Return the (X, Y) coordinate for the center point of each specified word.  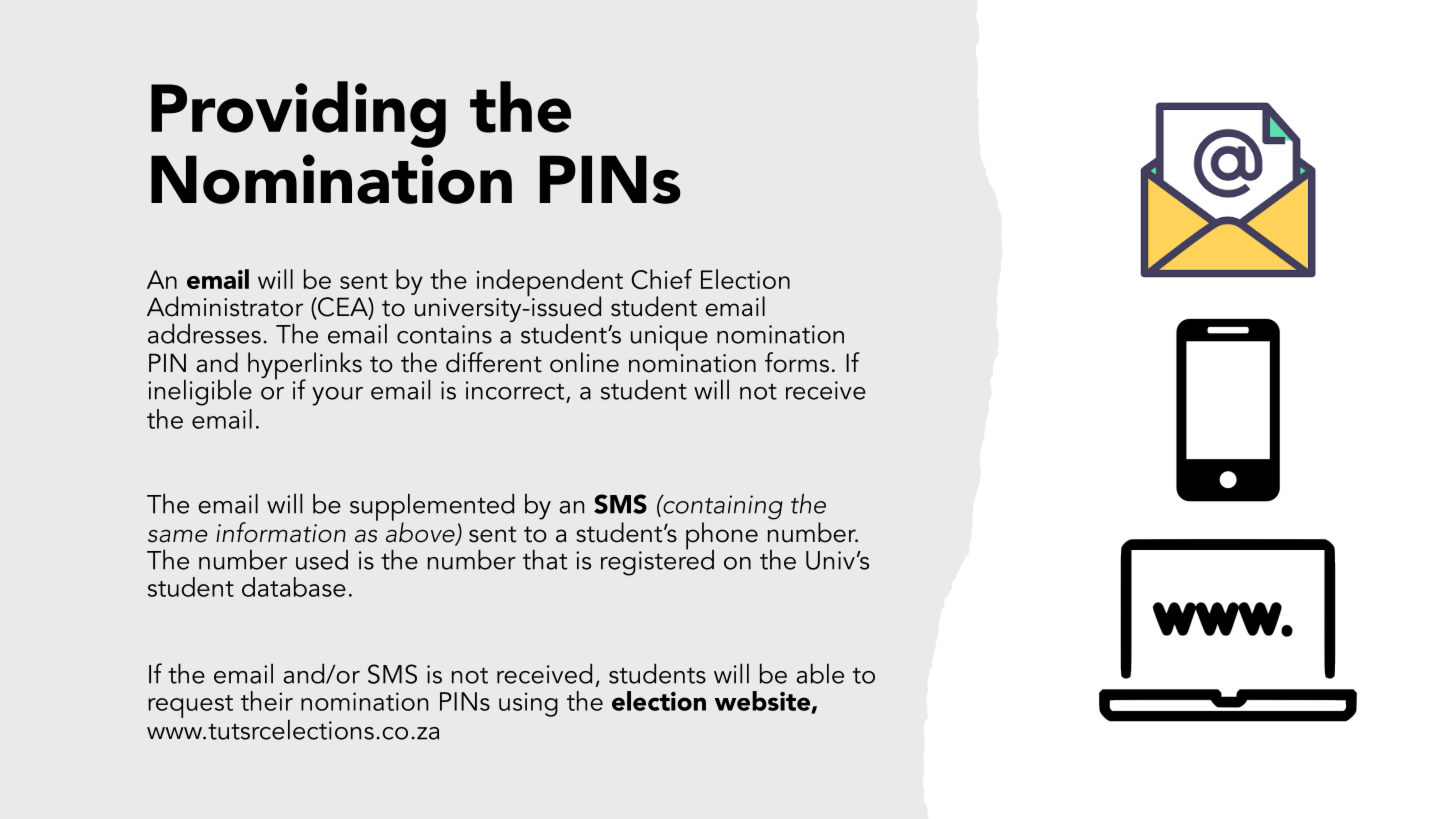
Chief (661, 279)
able (820, 673)
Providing (298, 114)
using (528, 704)
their (267, 701)
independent (550, 284)
